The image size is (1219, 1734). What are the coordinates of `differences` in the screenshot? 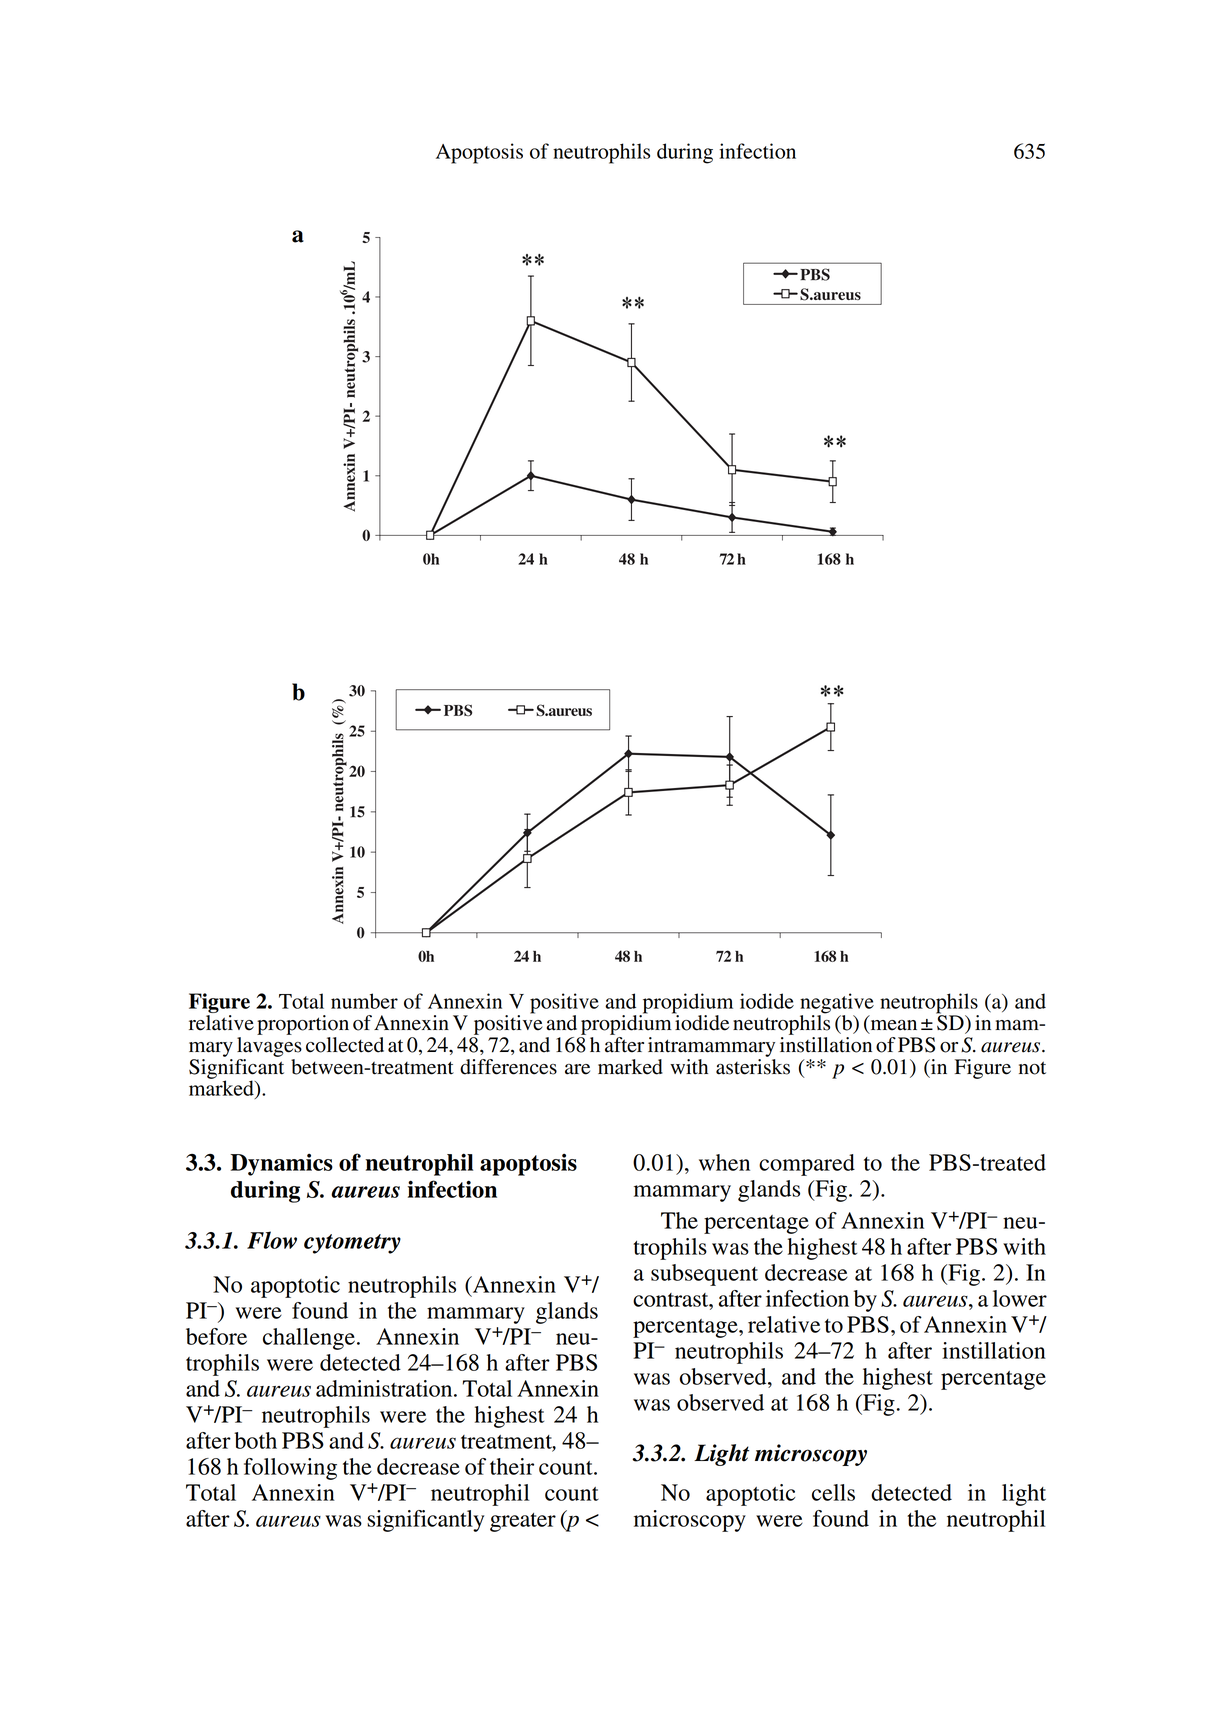 It's located at (508, 1067).
